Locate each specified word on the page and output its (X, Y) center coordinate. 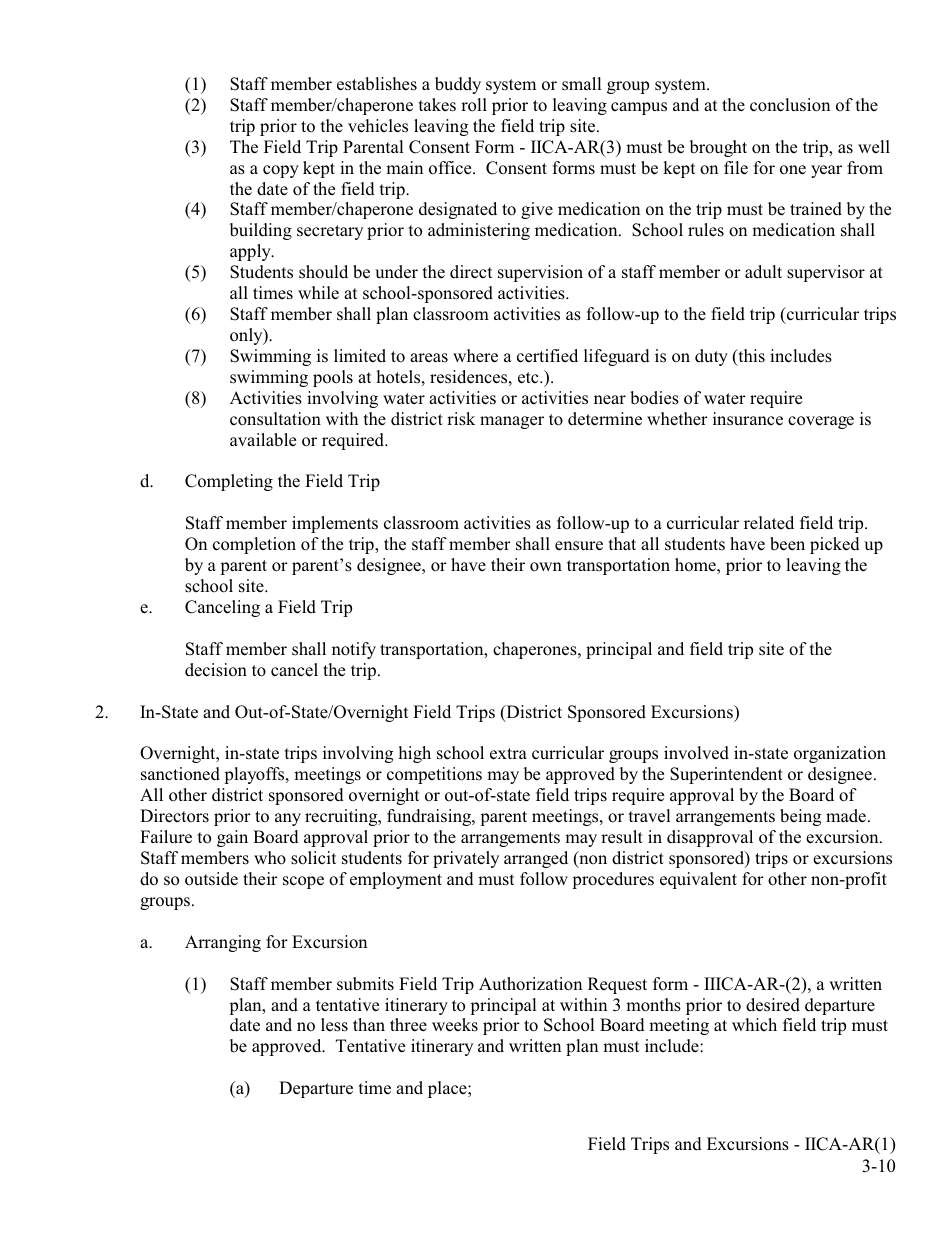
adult (763, 271)
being (800, 817)
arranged (536, 859)
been (787, 544)
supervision (540, 273)
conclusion (790, 105)
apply (251, 252)
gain (232, 838)
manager (512, 422)
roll (474, 105)
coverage (821, 422)
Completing (229, 482)
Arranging (223, 943)
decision (216, 670)
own (546, 567)
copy (281, 171)
